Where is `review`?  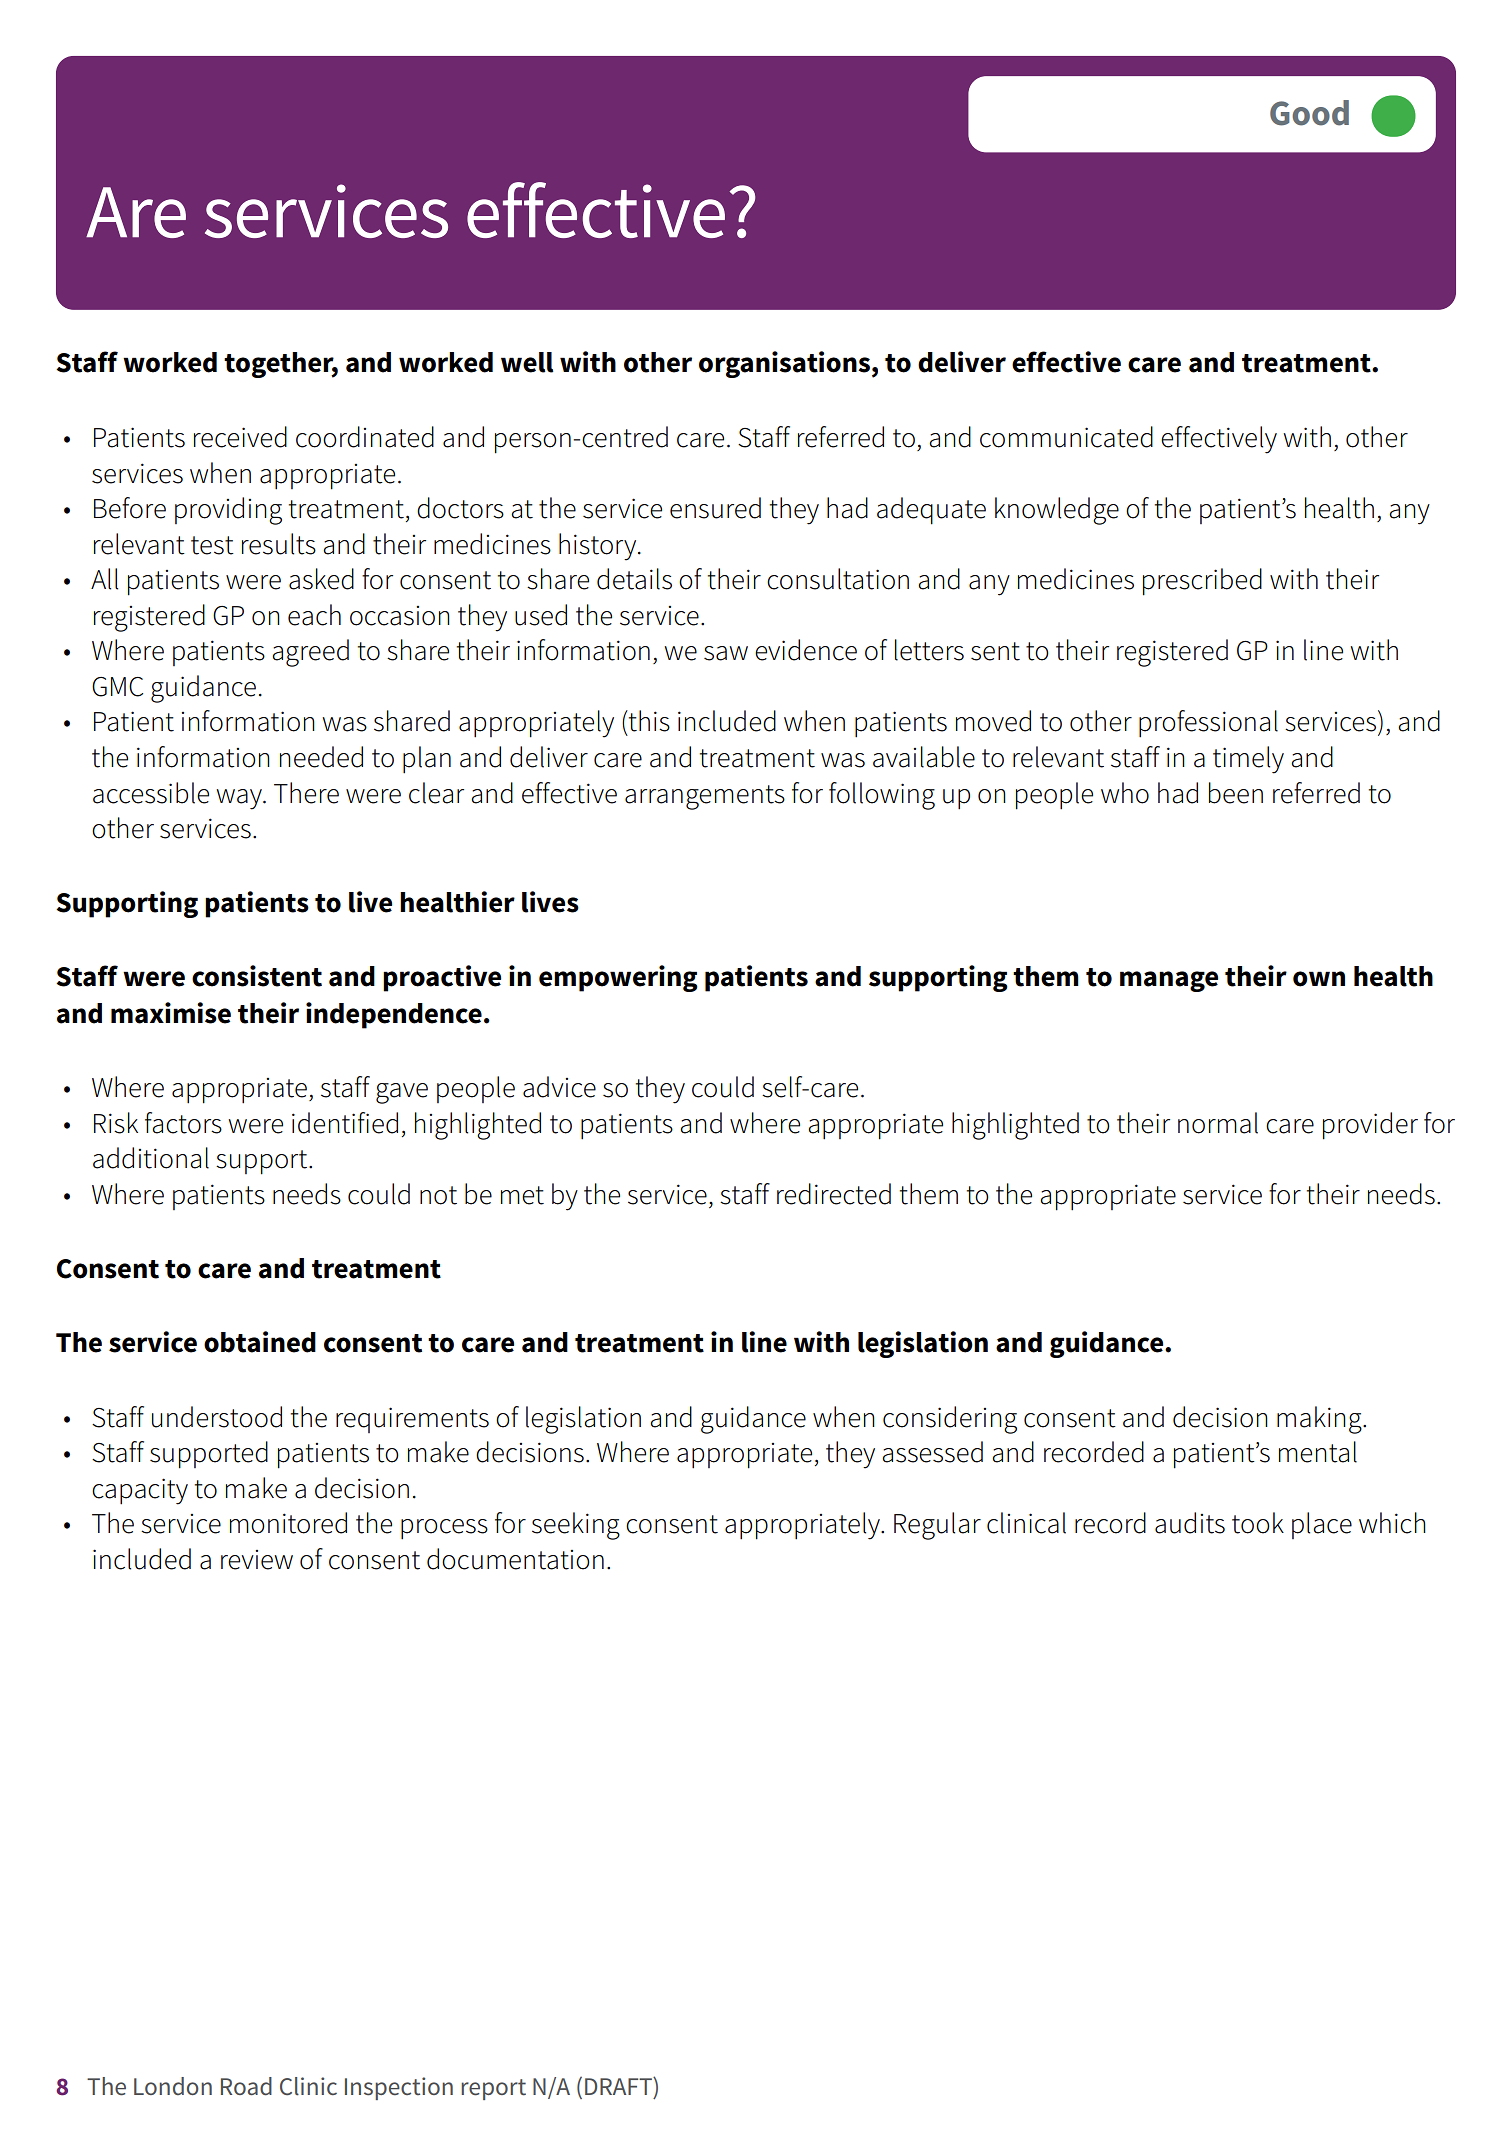 review is located at coordinates (257, 1560).
